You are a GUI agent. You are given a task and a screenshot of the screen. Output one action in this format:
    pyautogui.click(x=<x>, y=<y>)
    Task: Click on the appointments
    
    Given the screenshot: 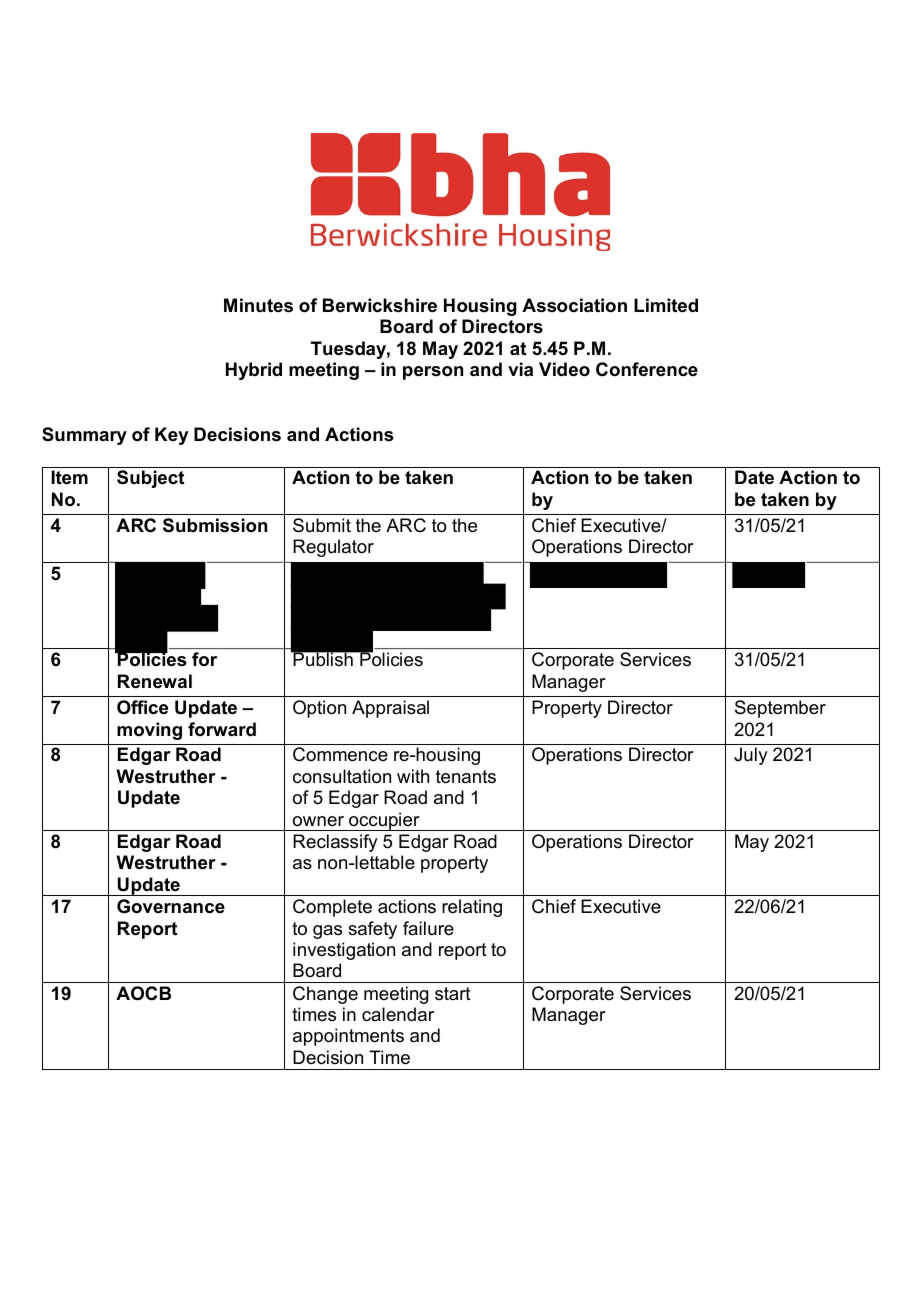 What is the action you would take?
    pyautogui.click(x=348, y=1037)
